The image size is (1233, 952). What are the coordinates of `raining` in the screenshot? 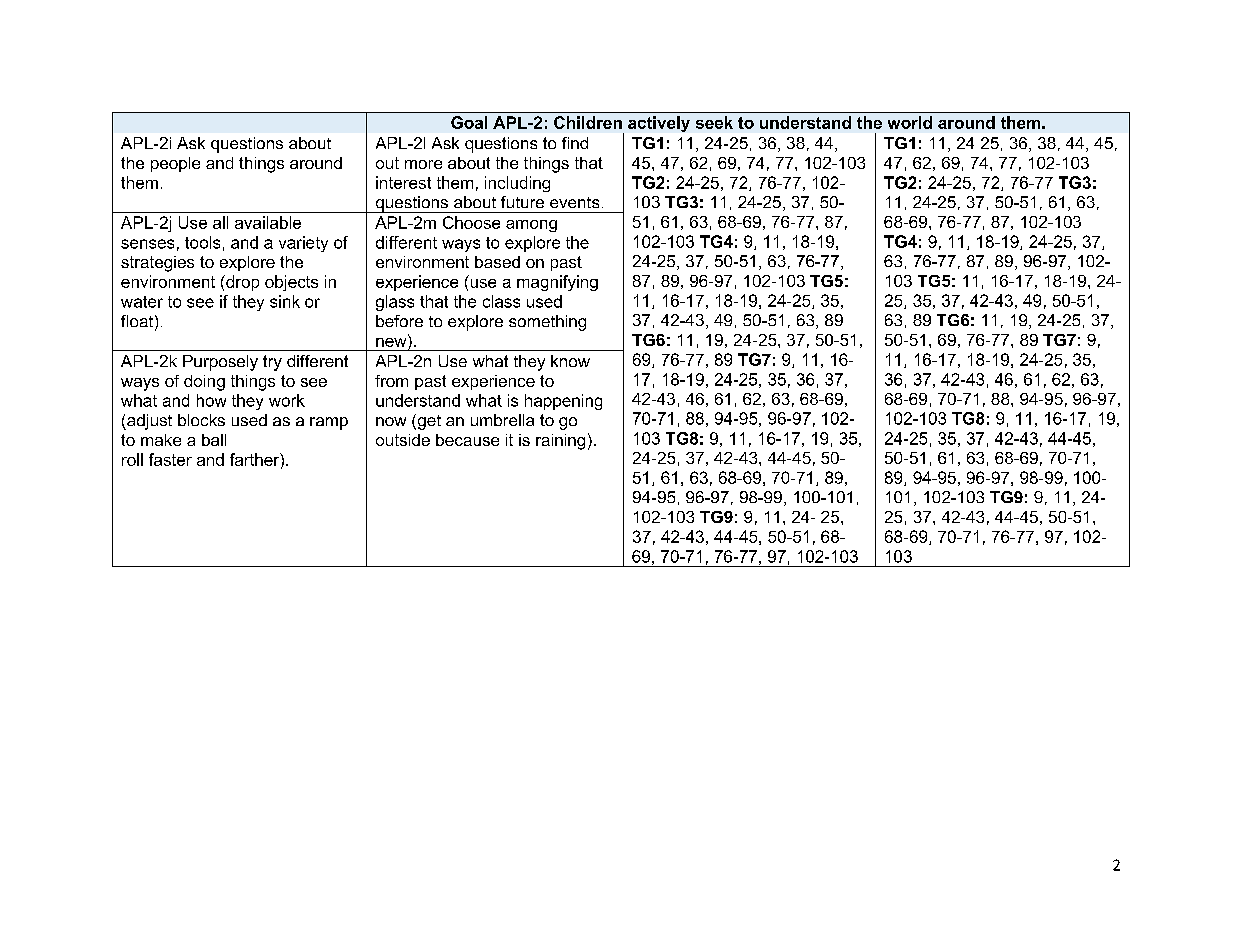 It's located at (560, 442).
